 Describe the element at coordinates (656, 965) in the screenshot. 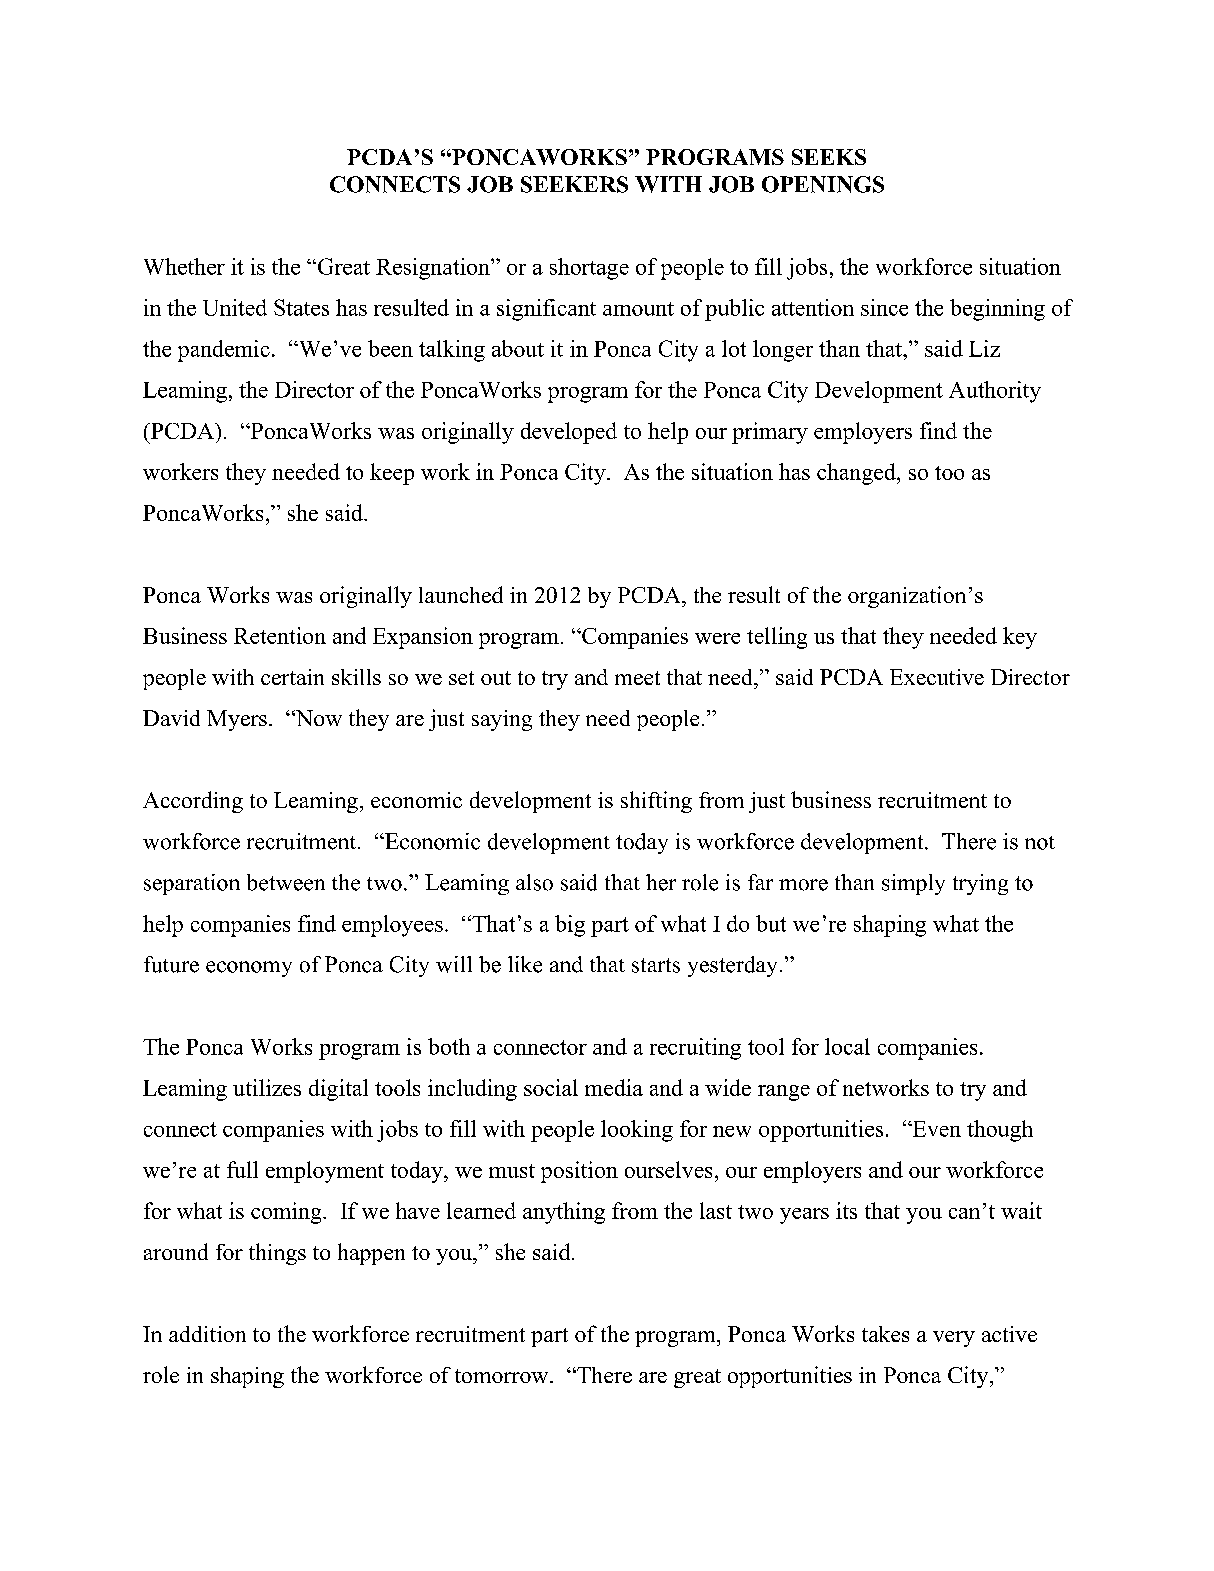

I see `starts` at that location.
